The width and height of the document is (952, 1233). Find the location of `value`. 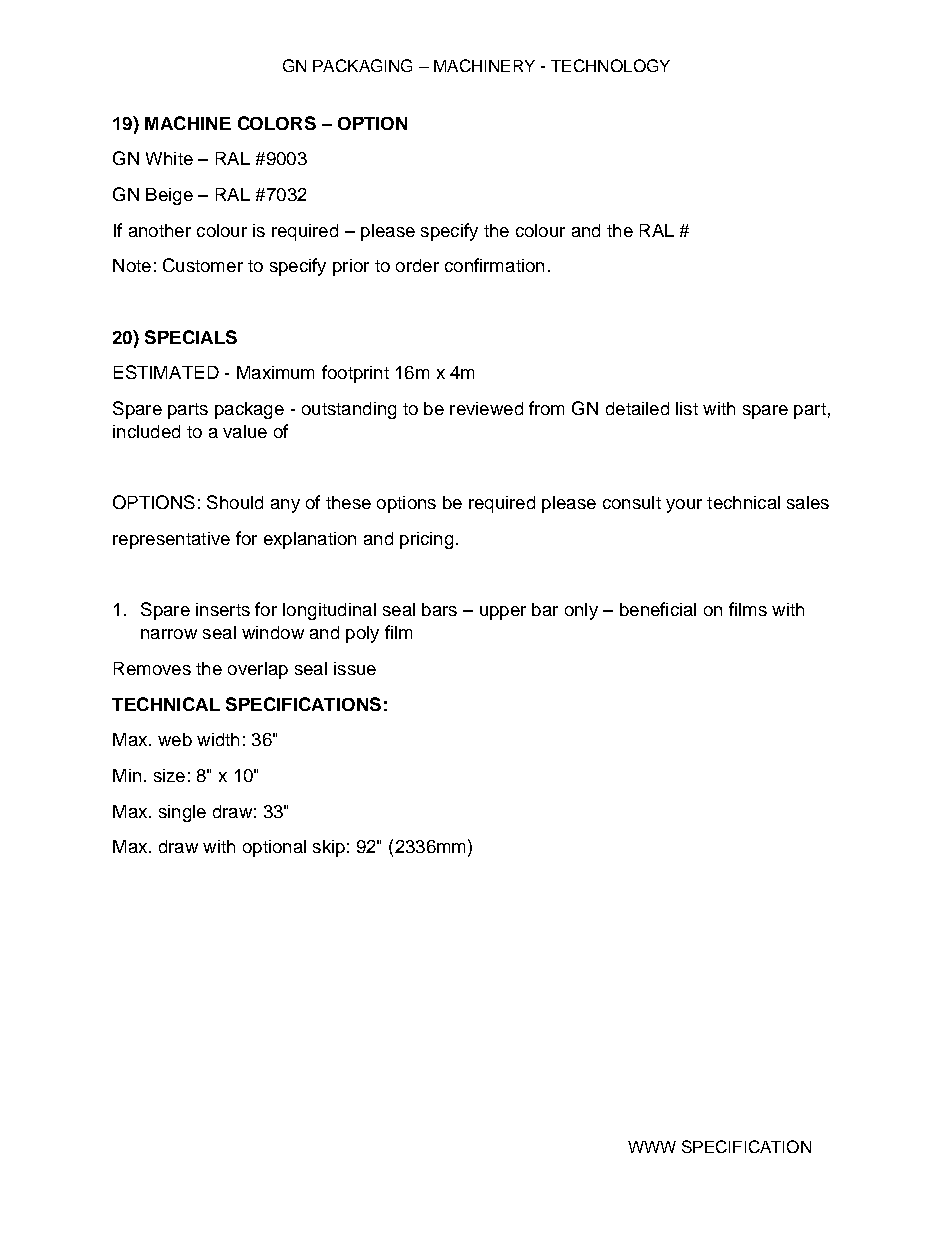

value is located at coordinates (245, 431).
